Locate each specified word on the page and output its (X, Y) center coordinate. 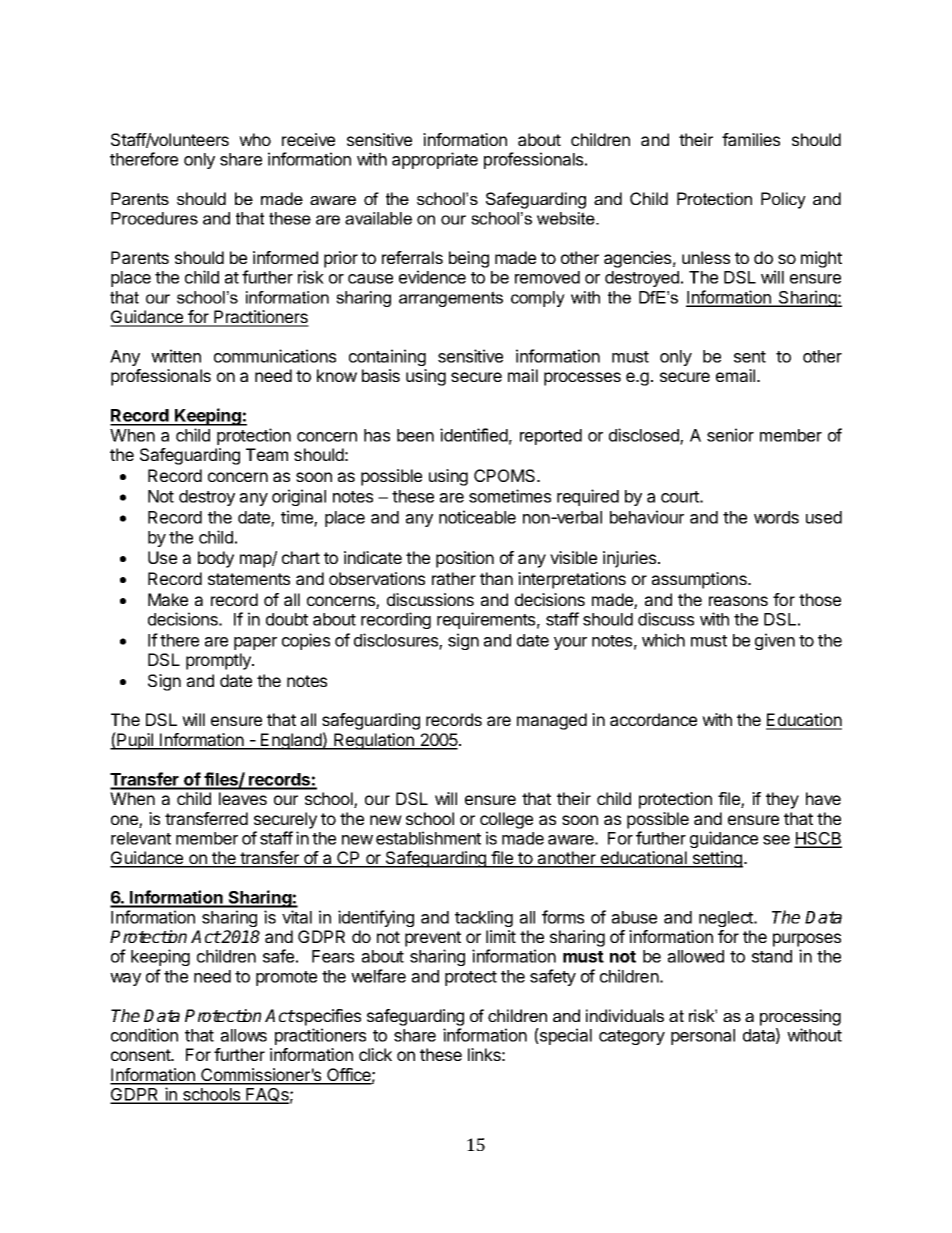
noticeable (477, 517)
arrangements (451, 299)
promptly (219, 661)
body (216, 559)
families (751, 139)
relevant (141, 838)
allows (244, 1035)
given (775, 641)
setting (716, 859)
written (176, 356)
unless (706, 257)
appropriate (435, 160)
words (776, 517)
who (255, 139)
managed (552, 721)
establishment (428, 838)
